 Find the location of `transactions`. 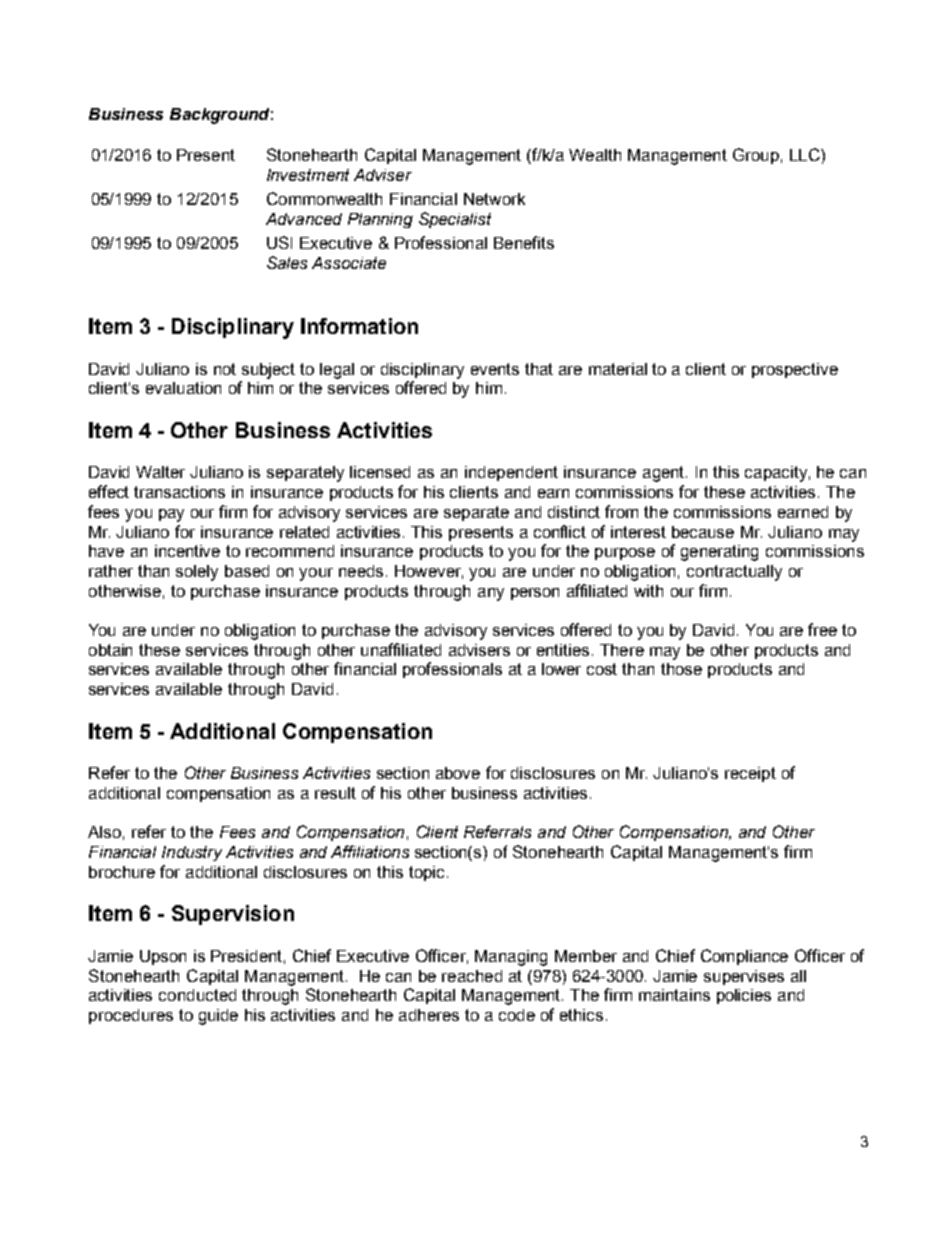

transactions is located at coordinates (179, 492).
